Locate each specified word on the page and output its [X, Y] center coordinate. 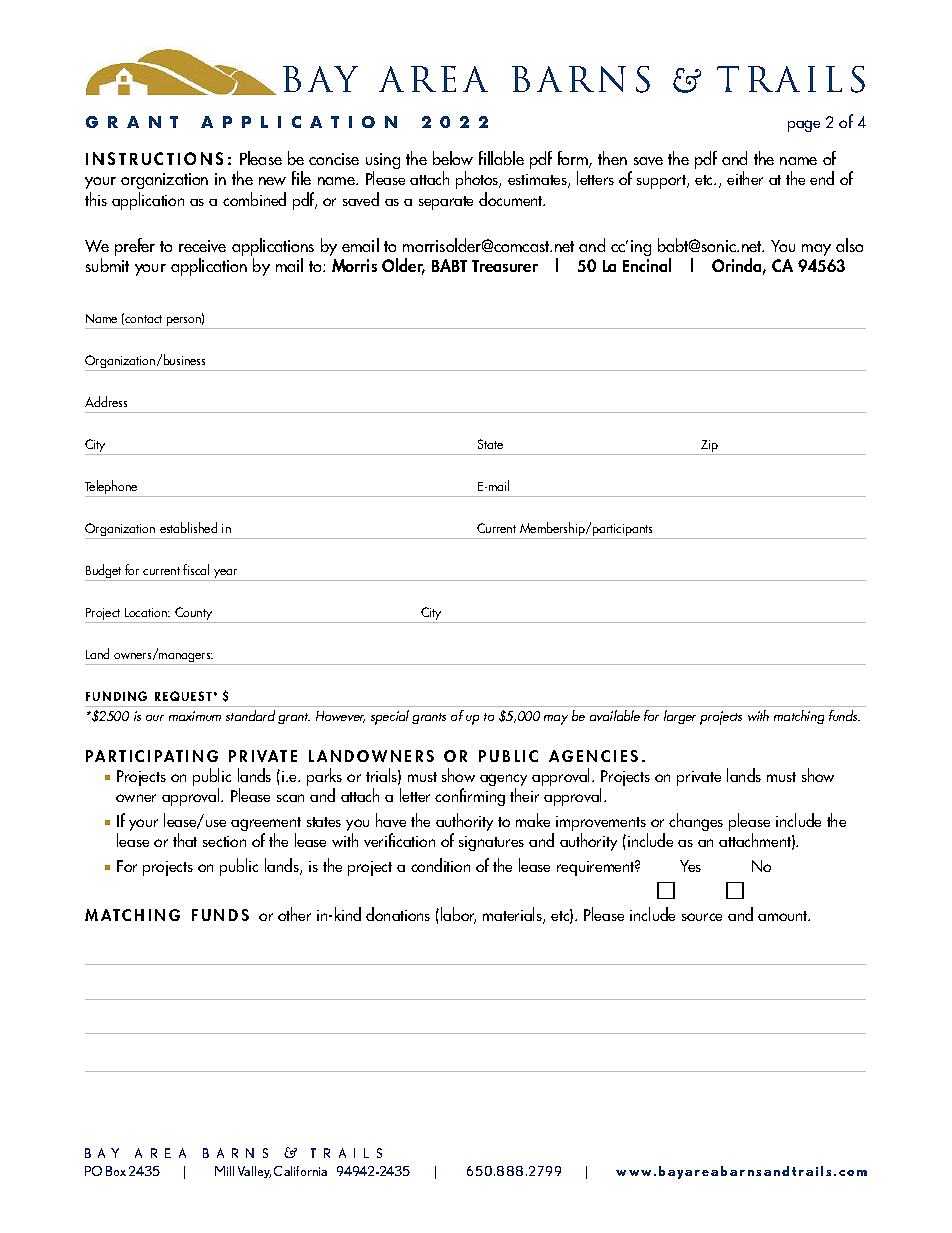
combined [254, 199]
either [745, 178]
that [185, 840]
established [188, 527]
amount [784, 916]
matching [799, 717]
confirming [470, 797]
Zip [710, 447]
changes [696, 822]
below [453, 158]
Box [116, 1171]
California [300, 1171]
